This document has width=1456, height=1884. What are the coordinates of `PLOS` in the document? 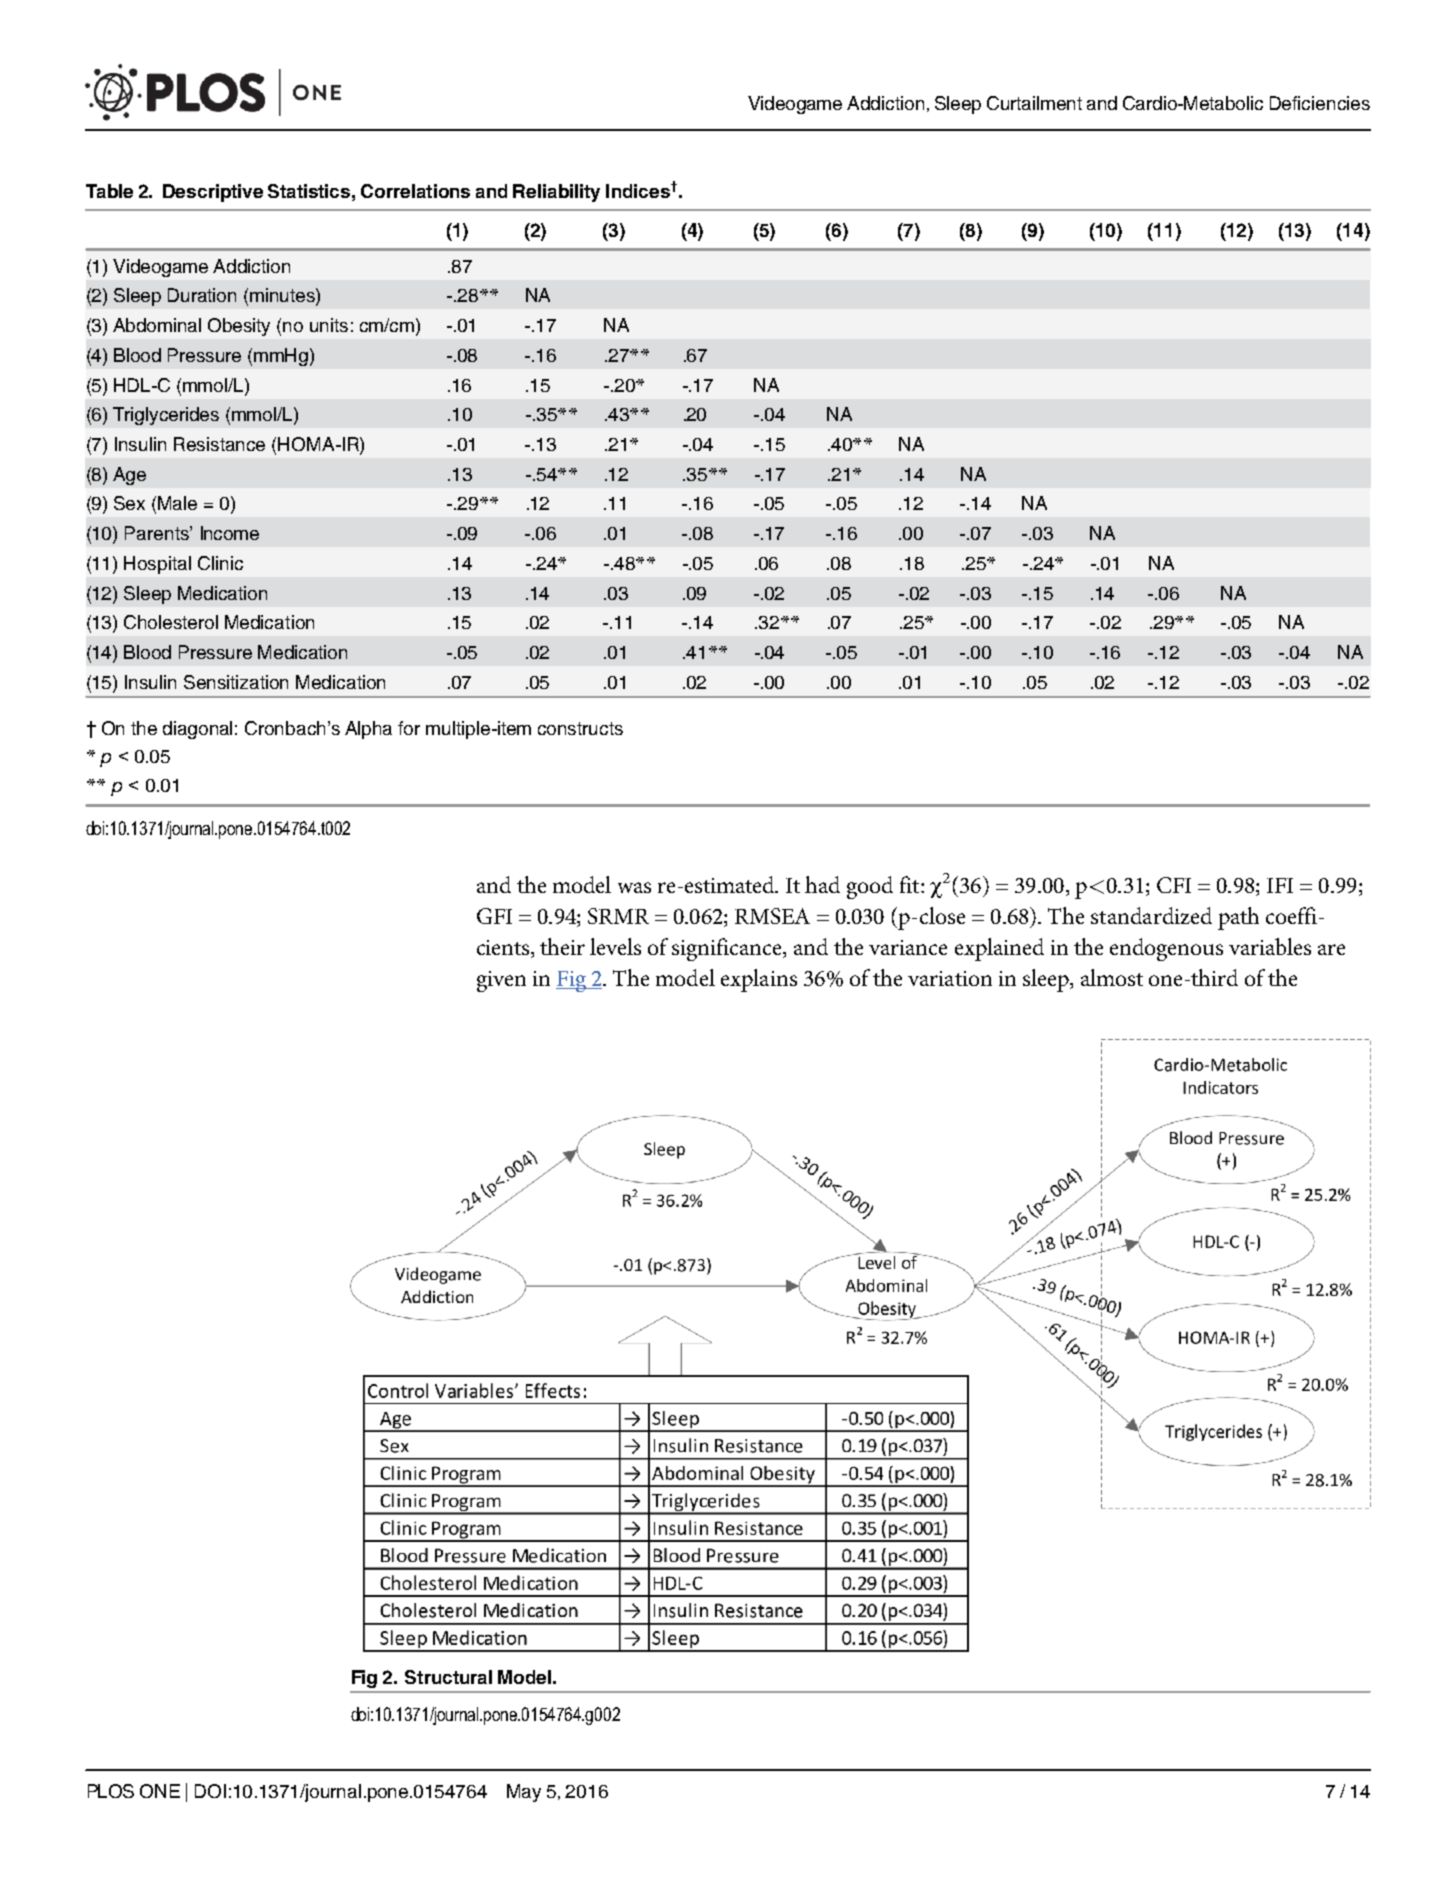 It's located at (111, 1791).
